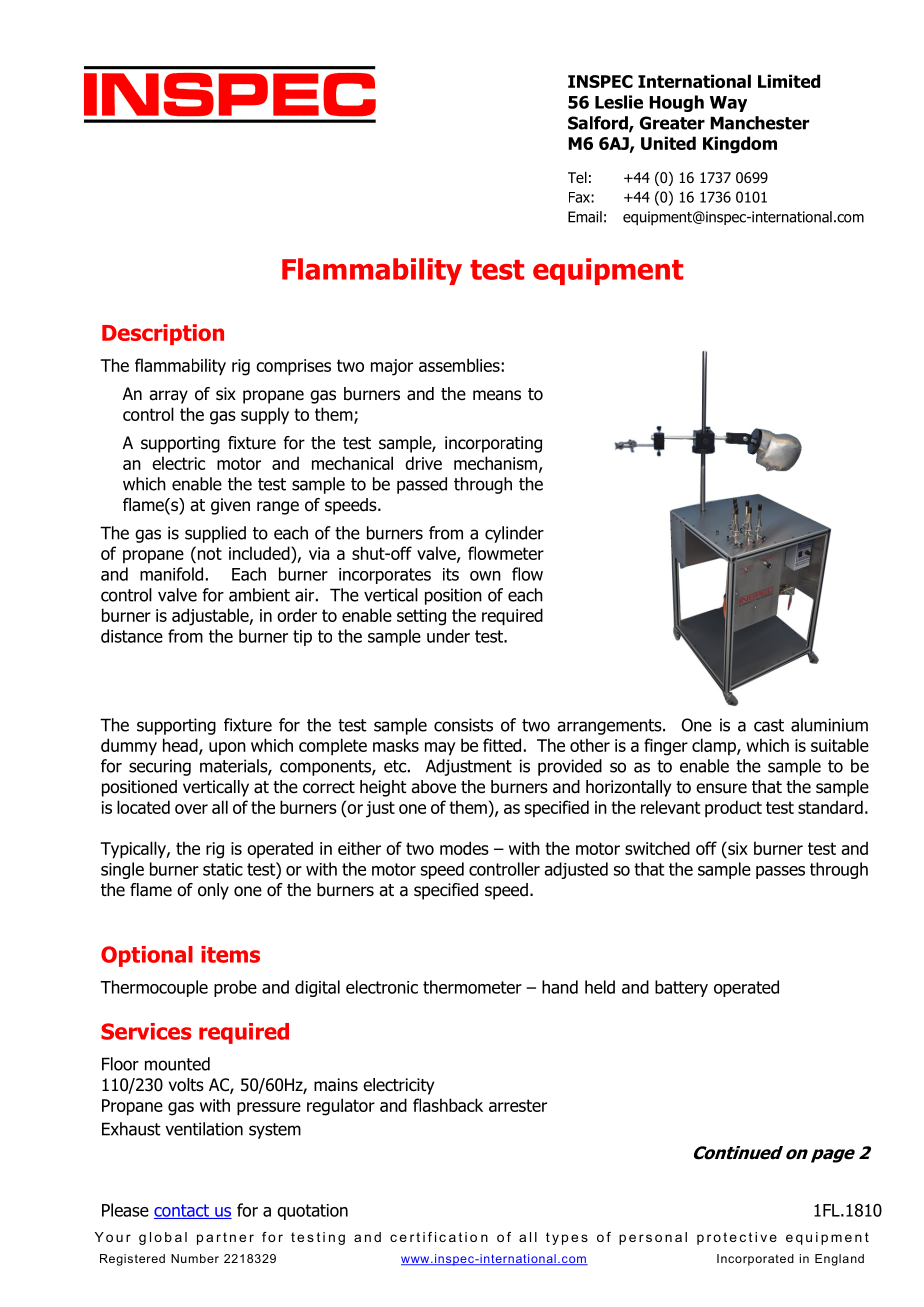 This document has width=924, height=1307. I want to click on Description, so click(163, 334).
